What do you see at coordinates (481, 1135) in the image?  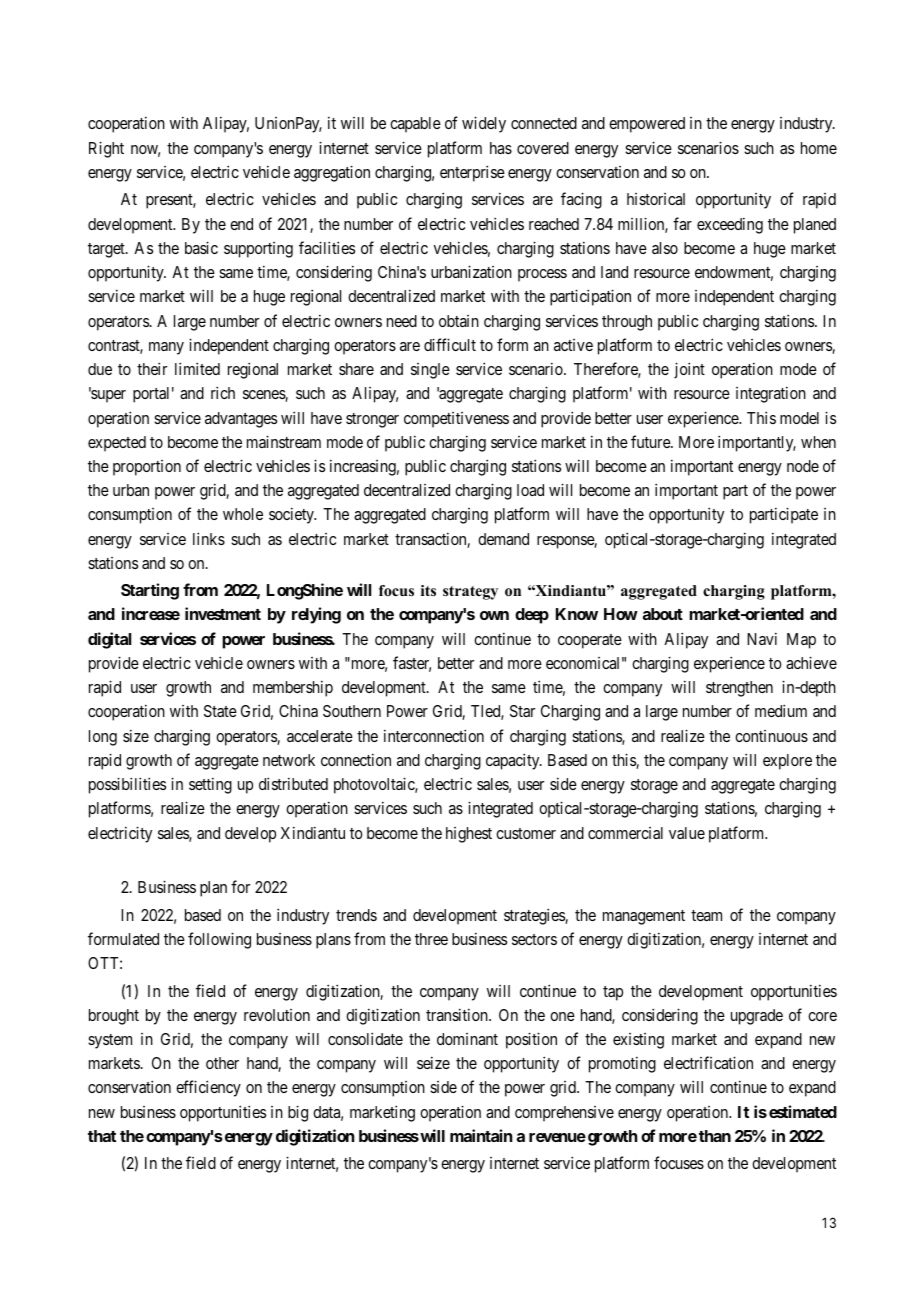 I see `maintain` at bounding box center [481, 1135].
